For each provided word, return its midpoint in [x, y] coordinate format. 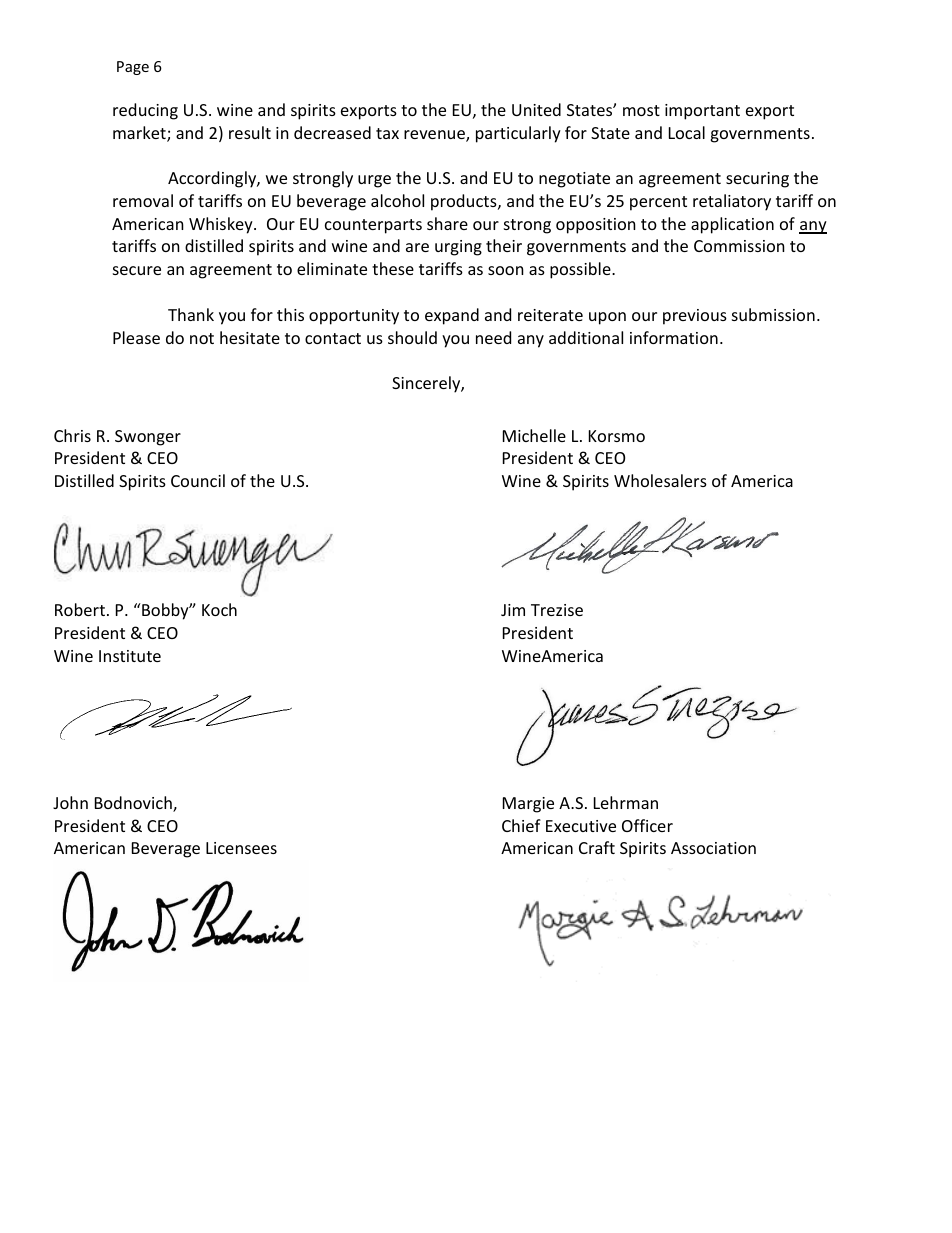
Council [198, 480]
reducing [145, 111]
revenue [435, 136]
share [447, 223]
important [702, 112]
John [70, 802]
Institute [130, 656]
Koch [219, 609]
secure [137, 270]
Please [136, 337]
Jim [513, 610]
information [674, 337]
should [412, 337]
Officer [647, 825]
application [732, 225]
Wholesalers [660, 480]
